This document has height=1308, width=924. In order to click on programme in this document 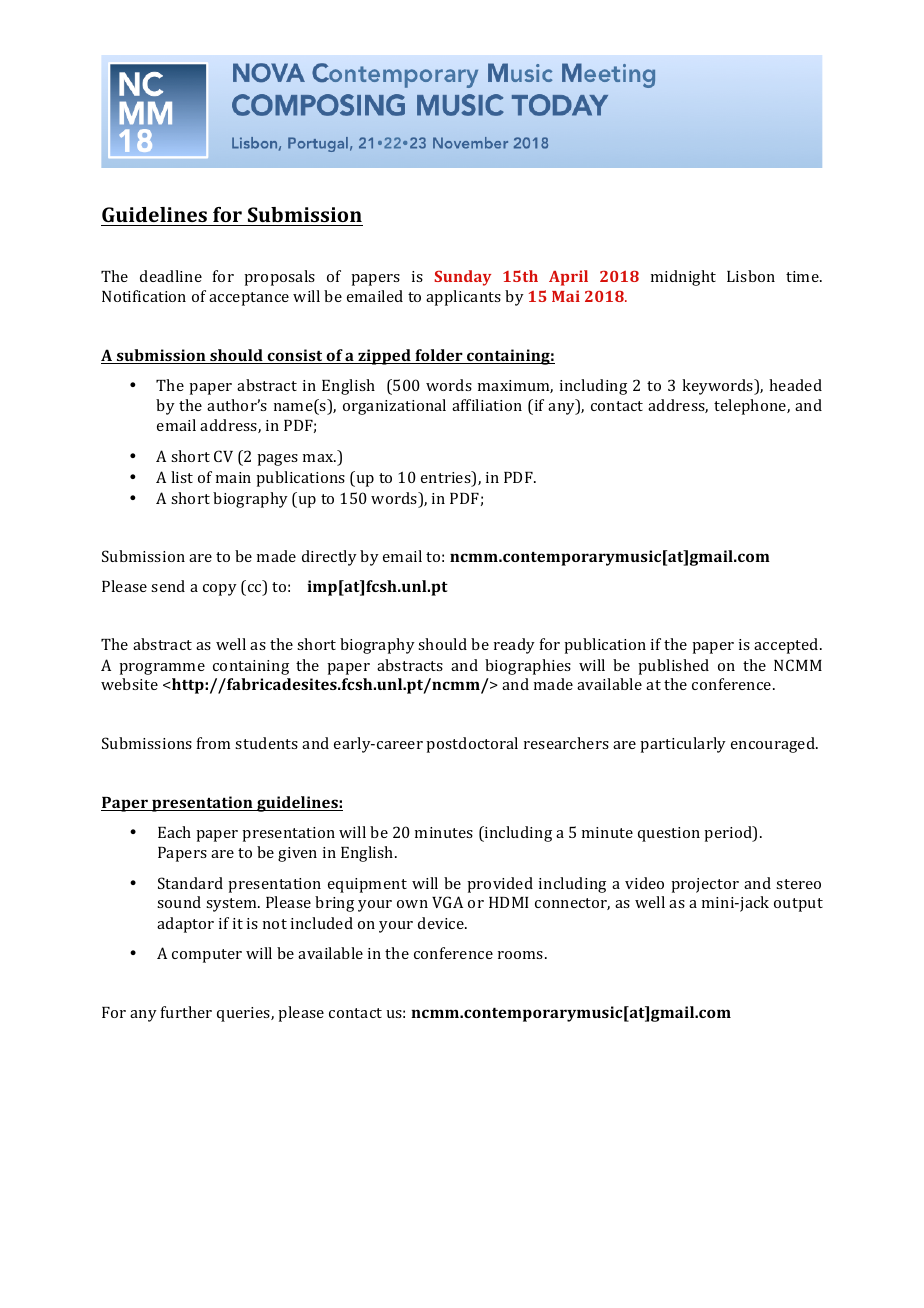, I will do `click(162, 669)`.
